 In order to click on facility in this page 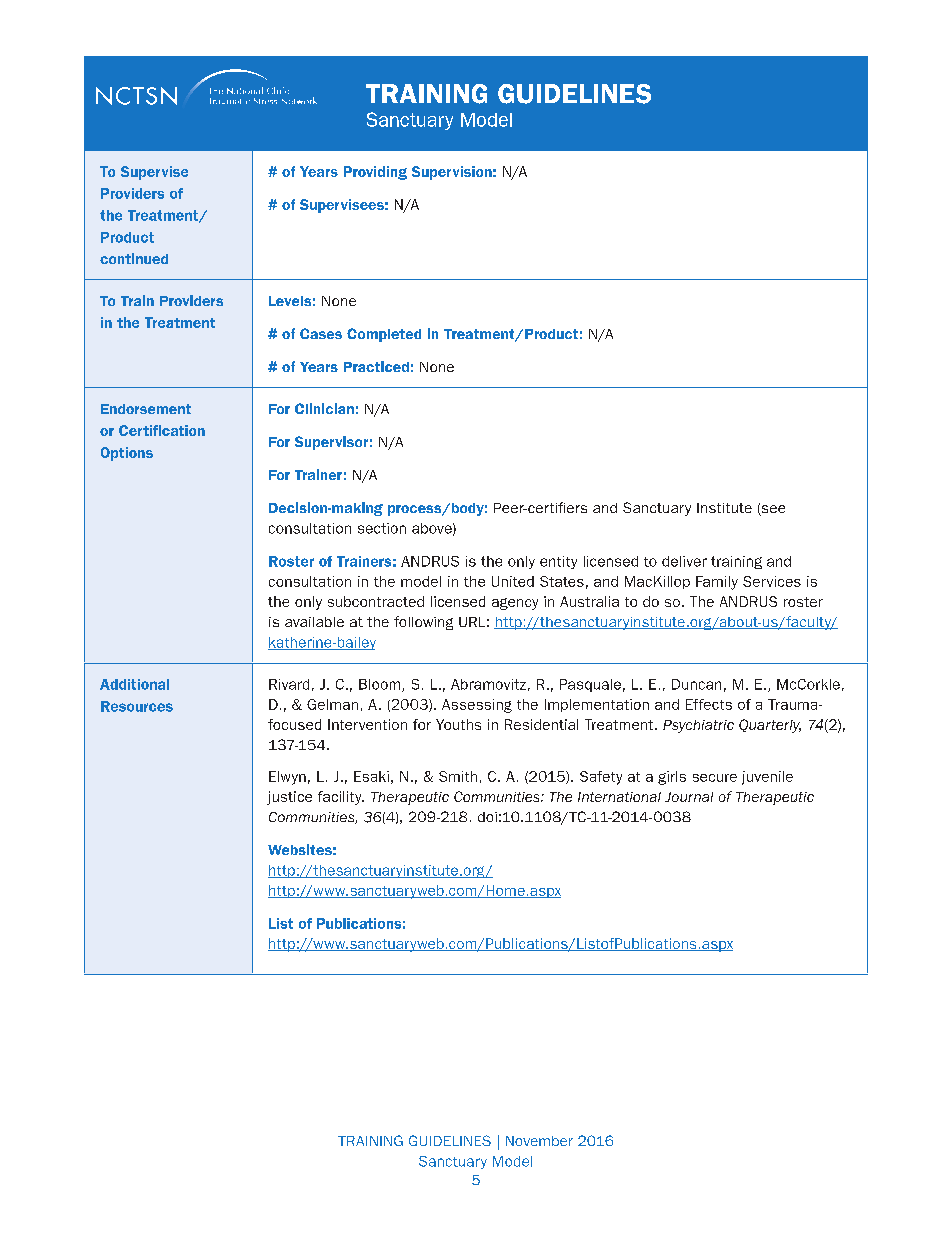, I will do `click(341, 798)`.
